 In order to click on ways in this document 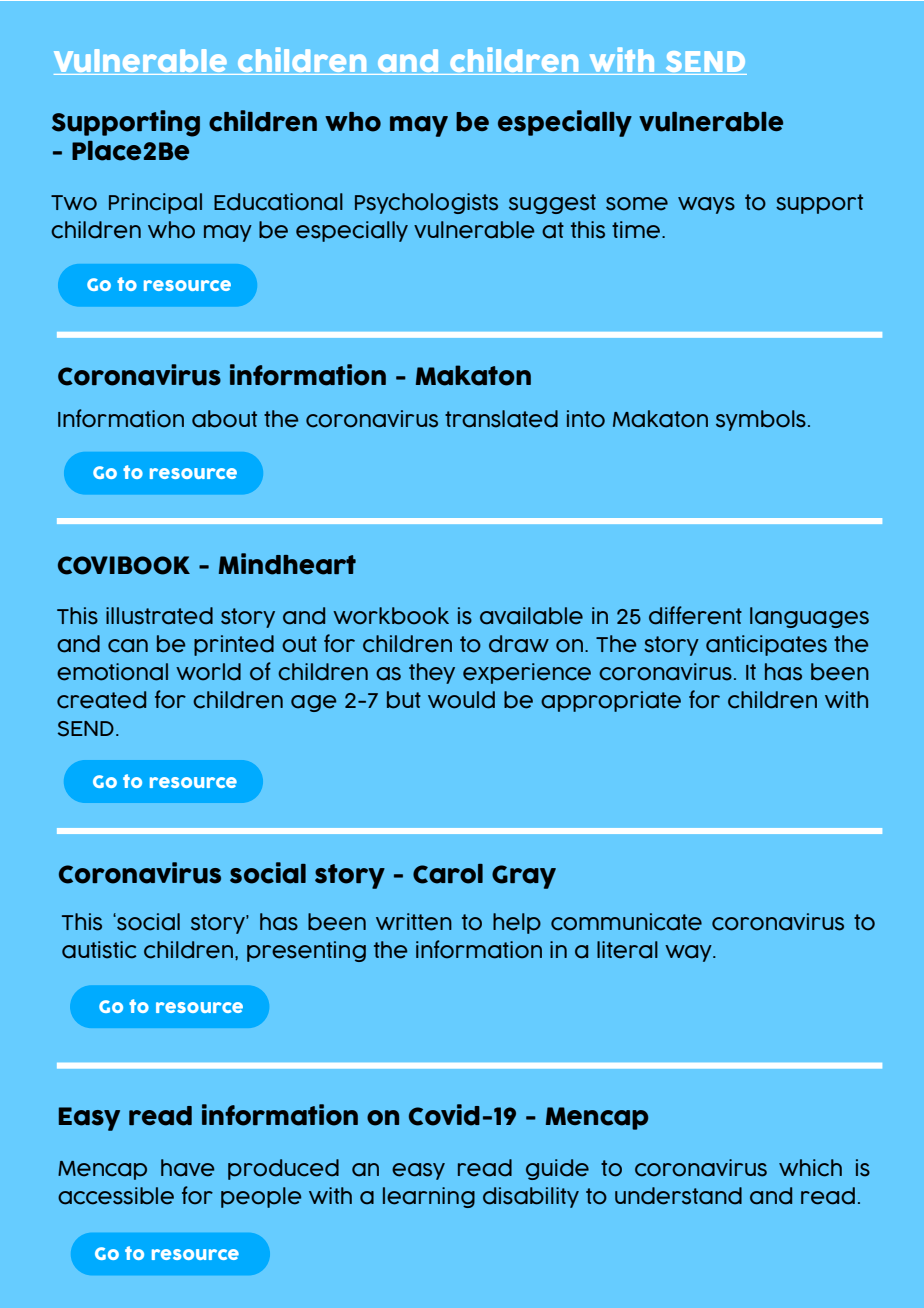, I will do `click(706, 205)`.
